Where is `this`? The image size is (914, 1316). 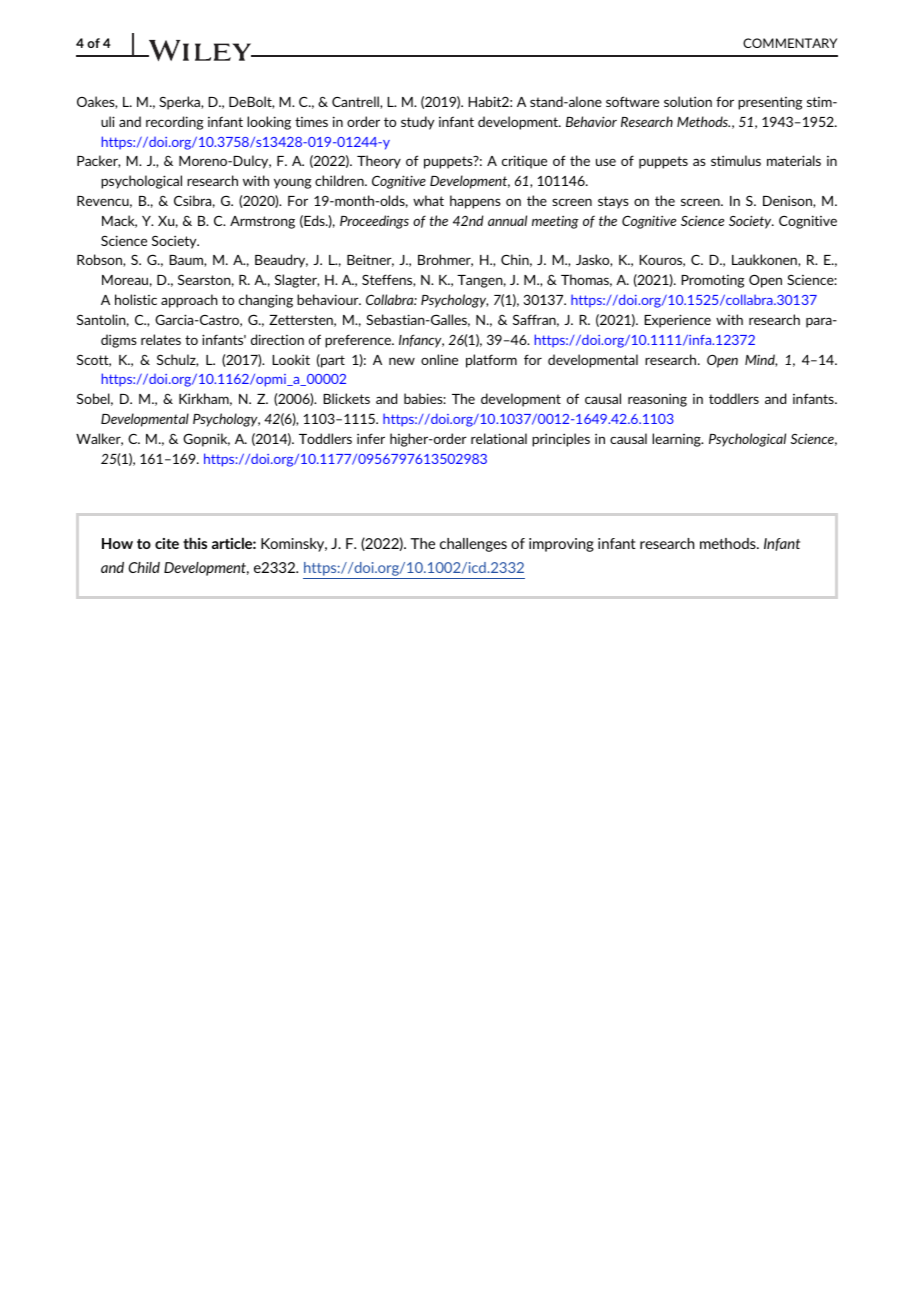 this is located at coordinates (195, 543).
